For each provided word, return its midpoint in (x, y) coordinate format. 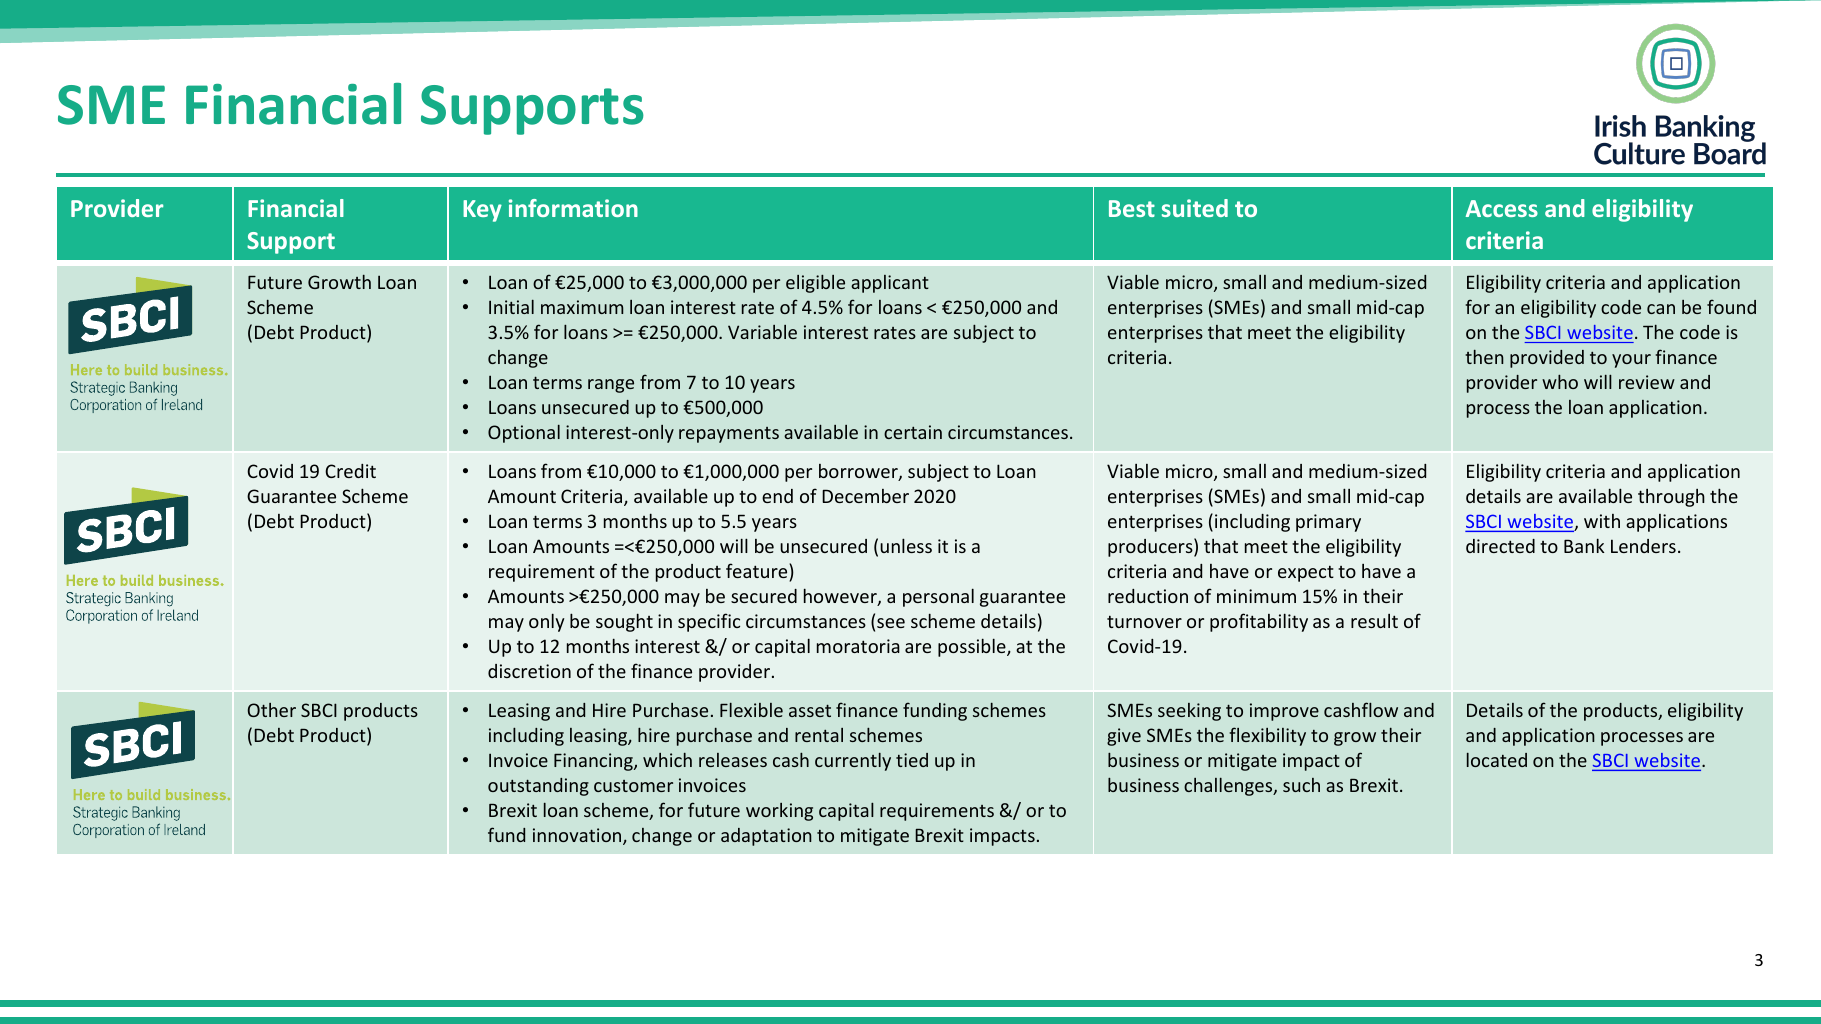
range (611, 386)
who (1560, 382)
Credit (350, 471)
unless (906, 545)
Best (1132, 208)
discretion (529, 671)
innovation (578, 836)
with (1602, 521)
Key (482, 211)
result (1374, 621)
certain (913, 432)
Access (1502, 208)
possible (973, 647)
